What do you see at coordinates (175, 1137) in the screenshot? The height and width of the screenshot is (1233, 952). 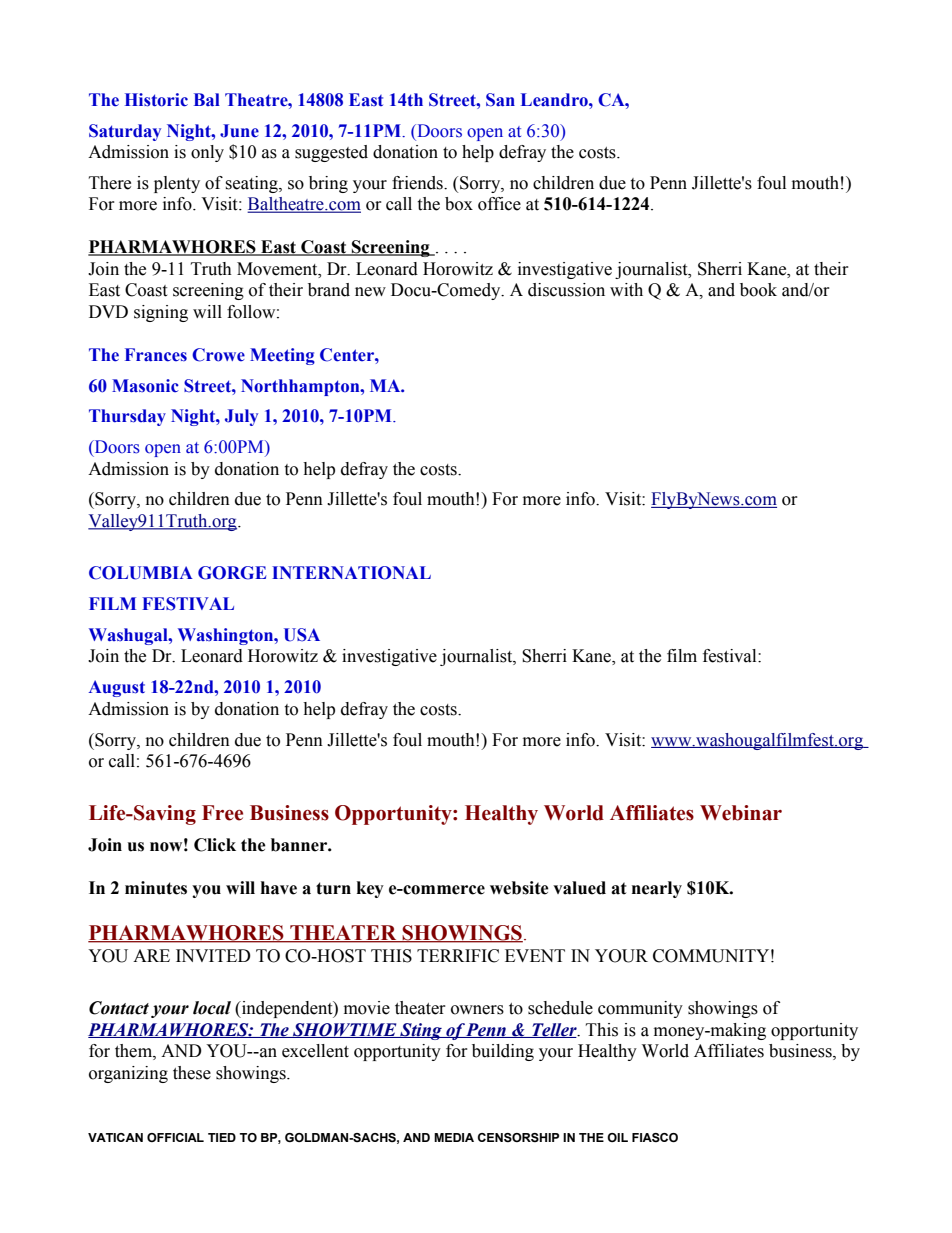 I see `OFFICIAL` at bounding box center [175, 1137].
